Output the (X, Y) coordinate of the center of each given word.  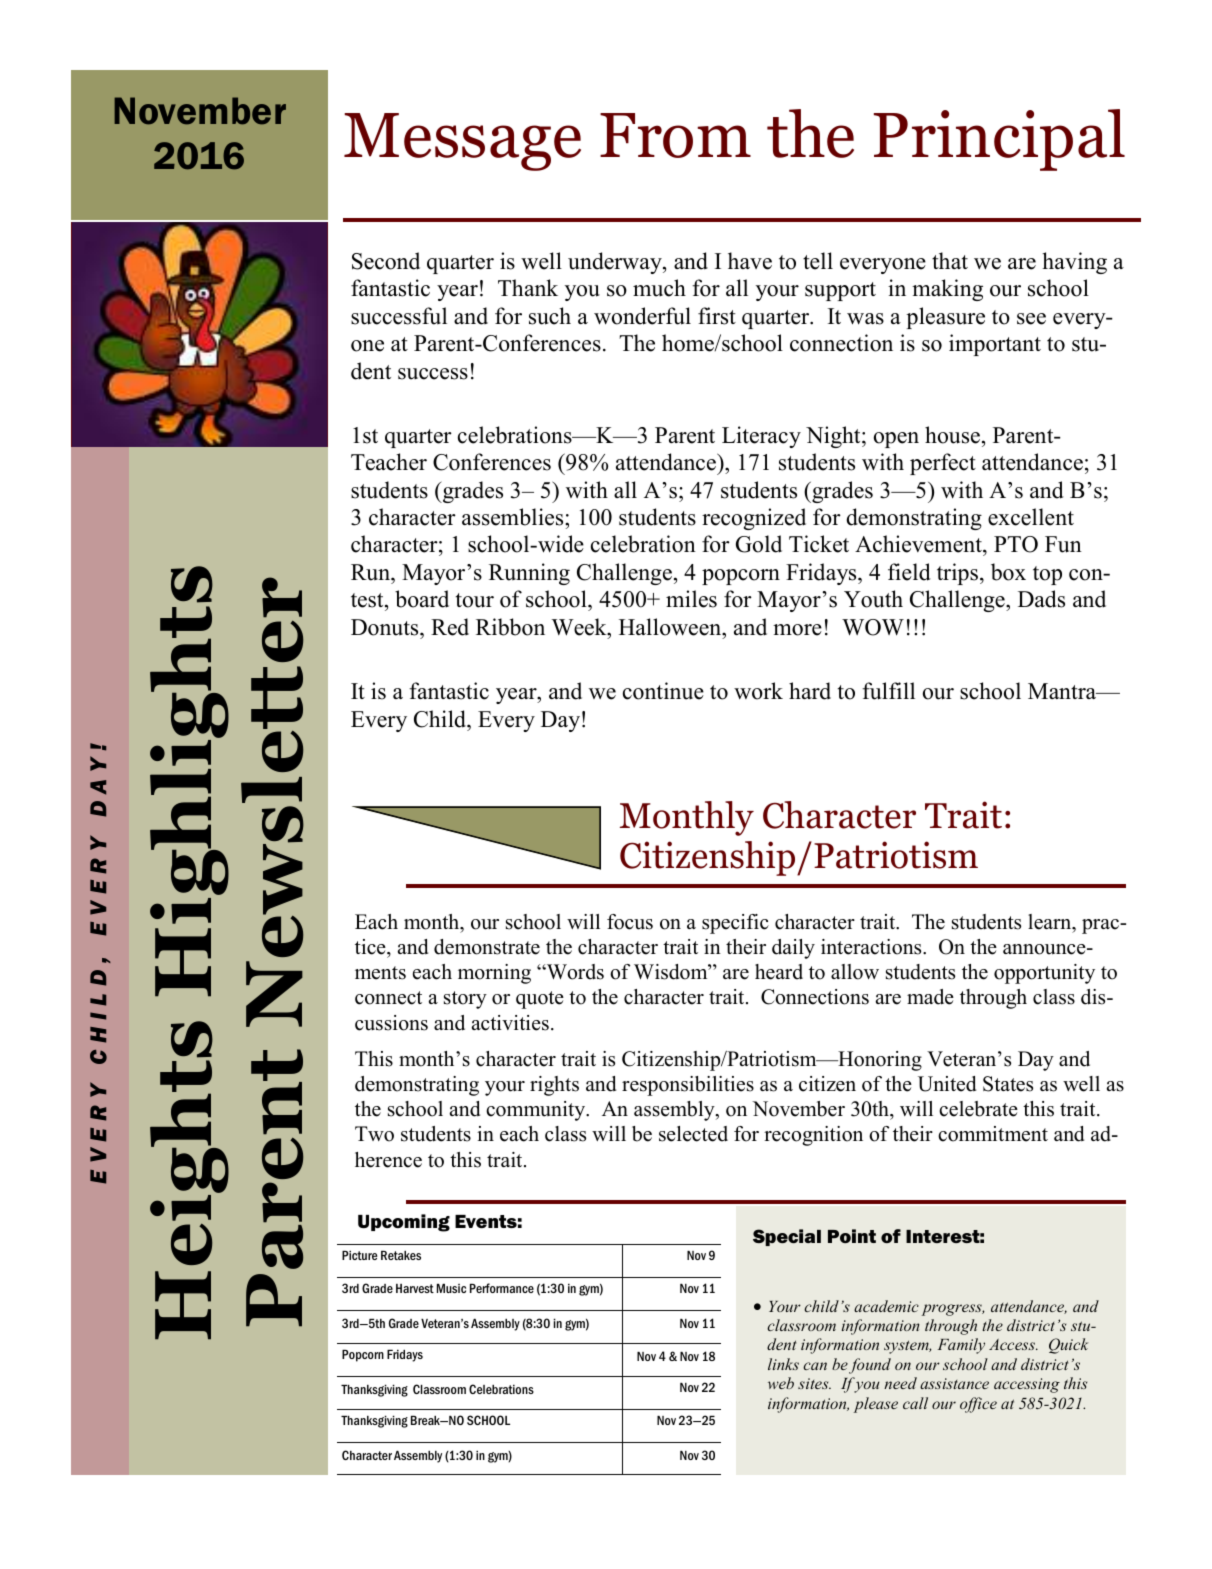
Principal (999, 140)
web (781, 1383)
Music (451, 1288)
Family (961, 1346)
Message (462, 142)
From (675, 135)
